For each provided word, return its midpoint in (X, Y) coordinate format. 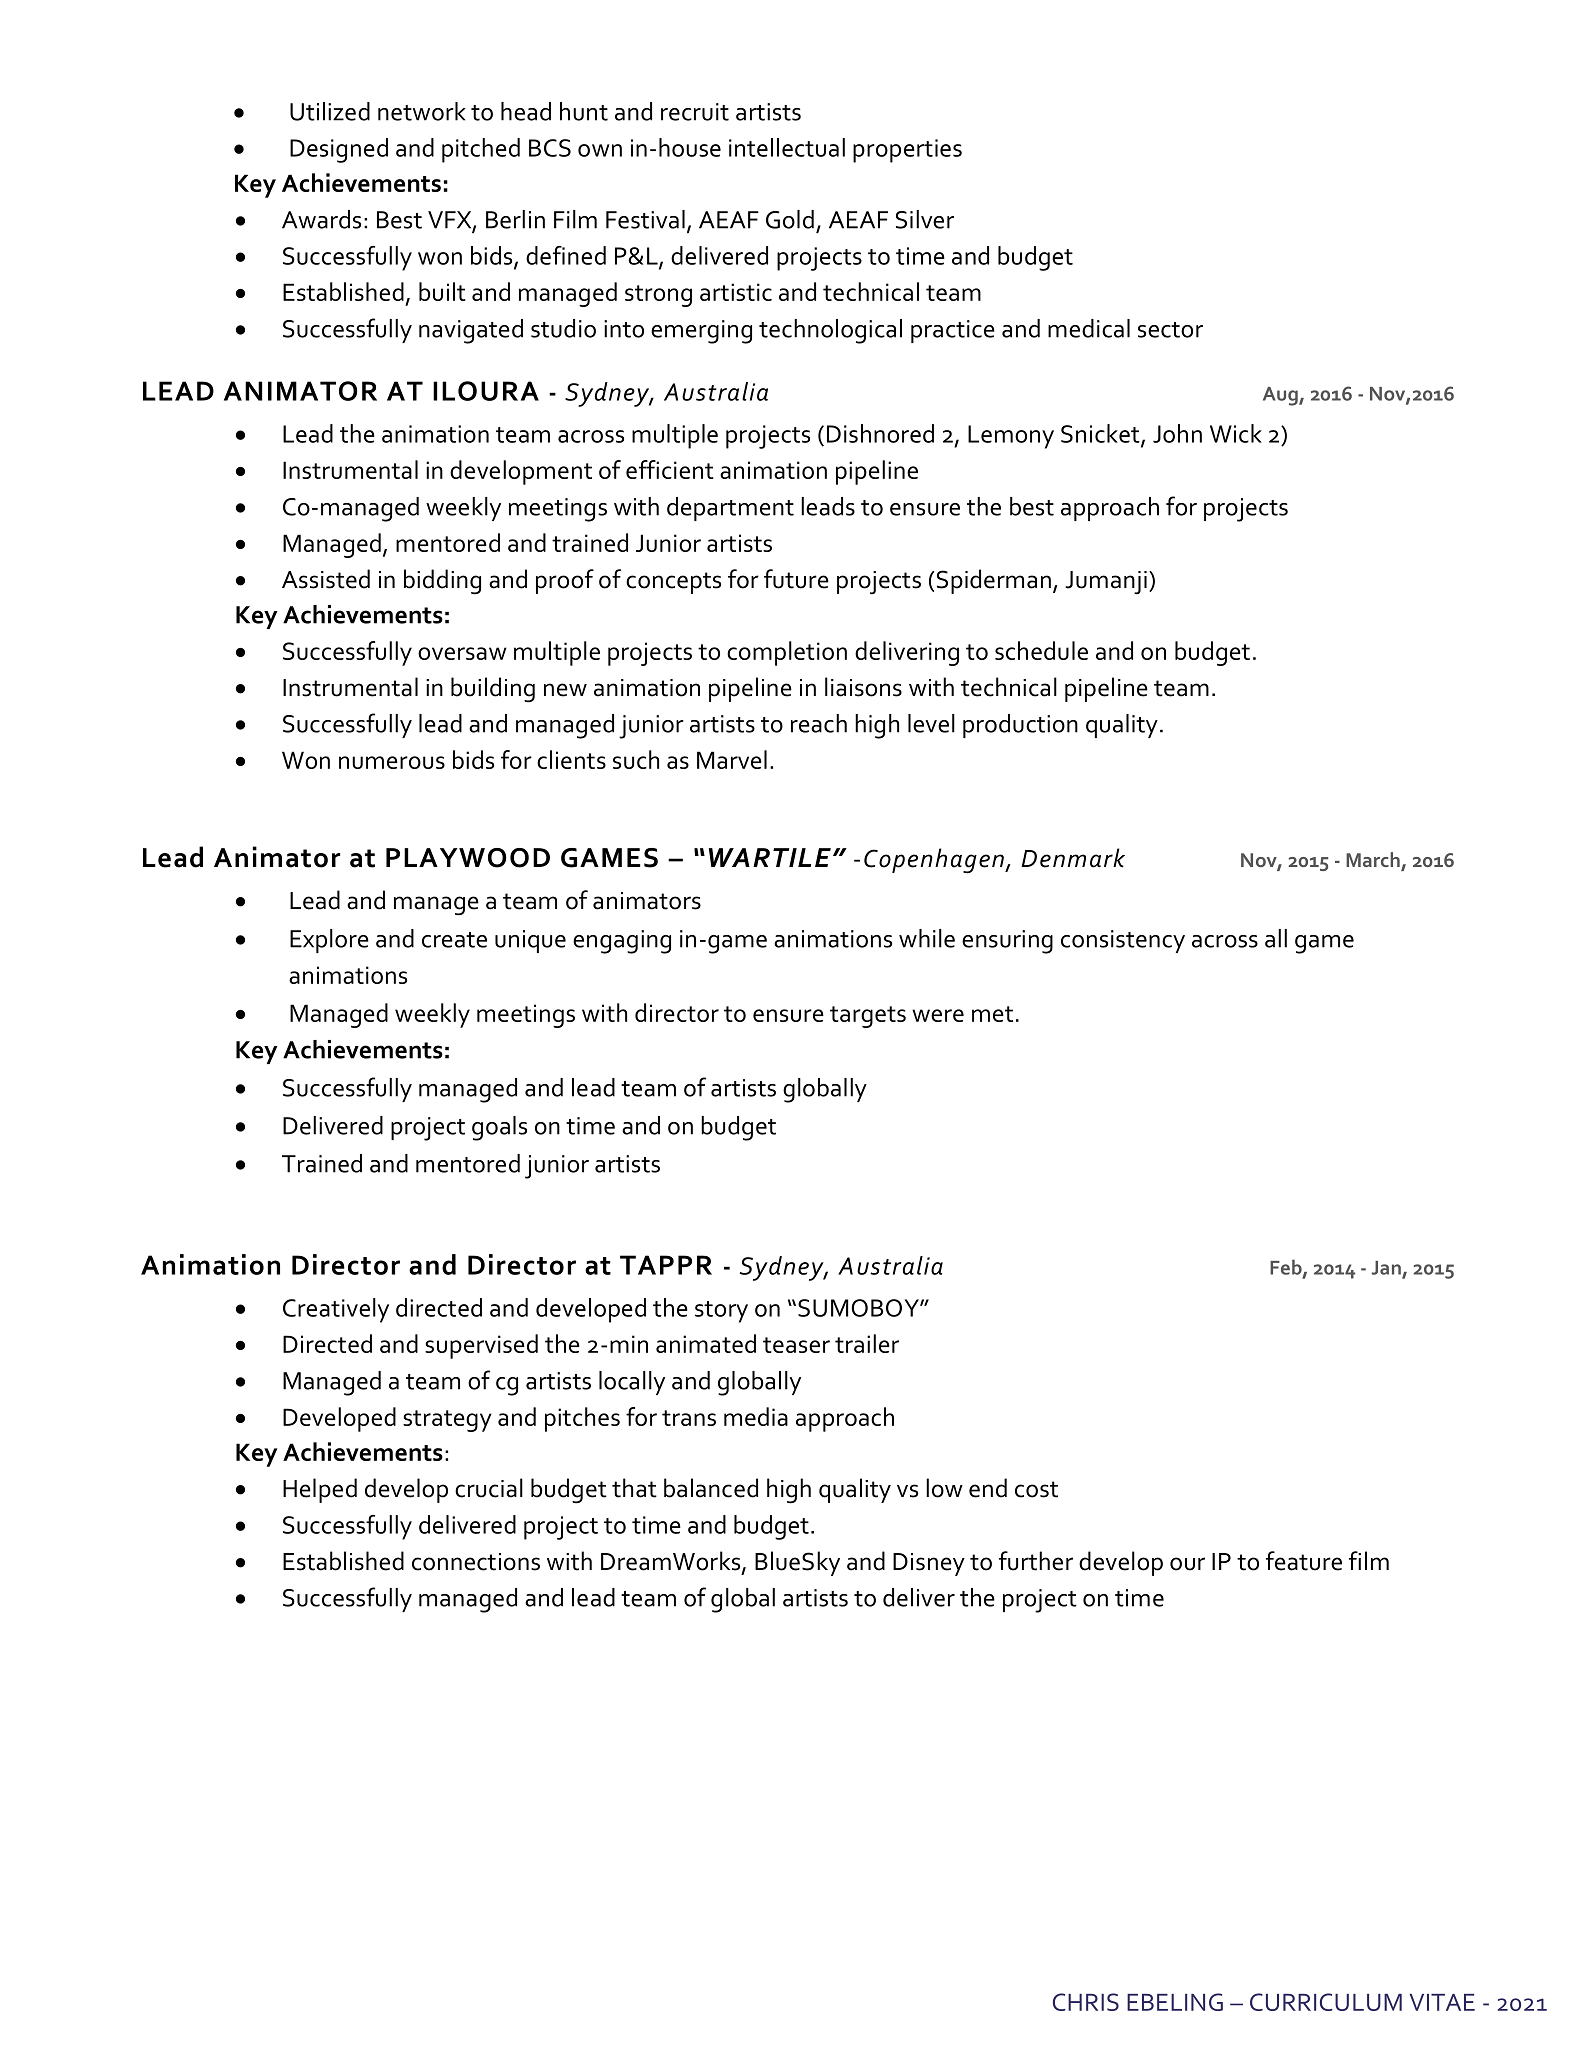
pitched (481, 150)
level (931, 723)
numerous (392, 762)
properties (907, 151)
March (1374, 861)
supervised (481, 1346)
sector (1170, 330)
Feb (1287, 1268)
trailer (867, 1343)
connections (476, 1562)
